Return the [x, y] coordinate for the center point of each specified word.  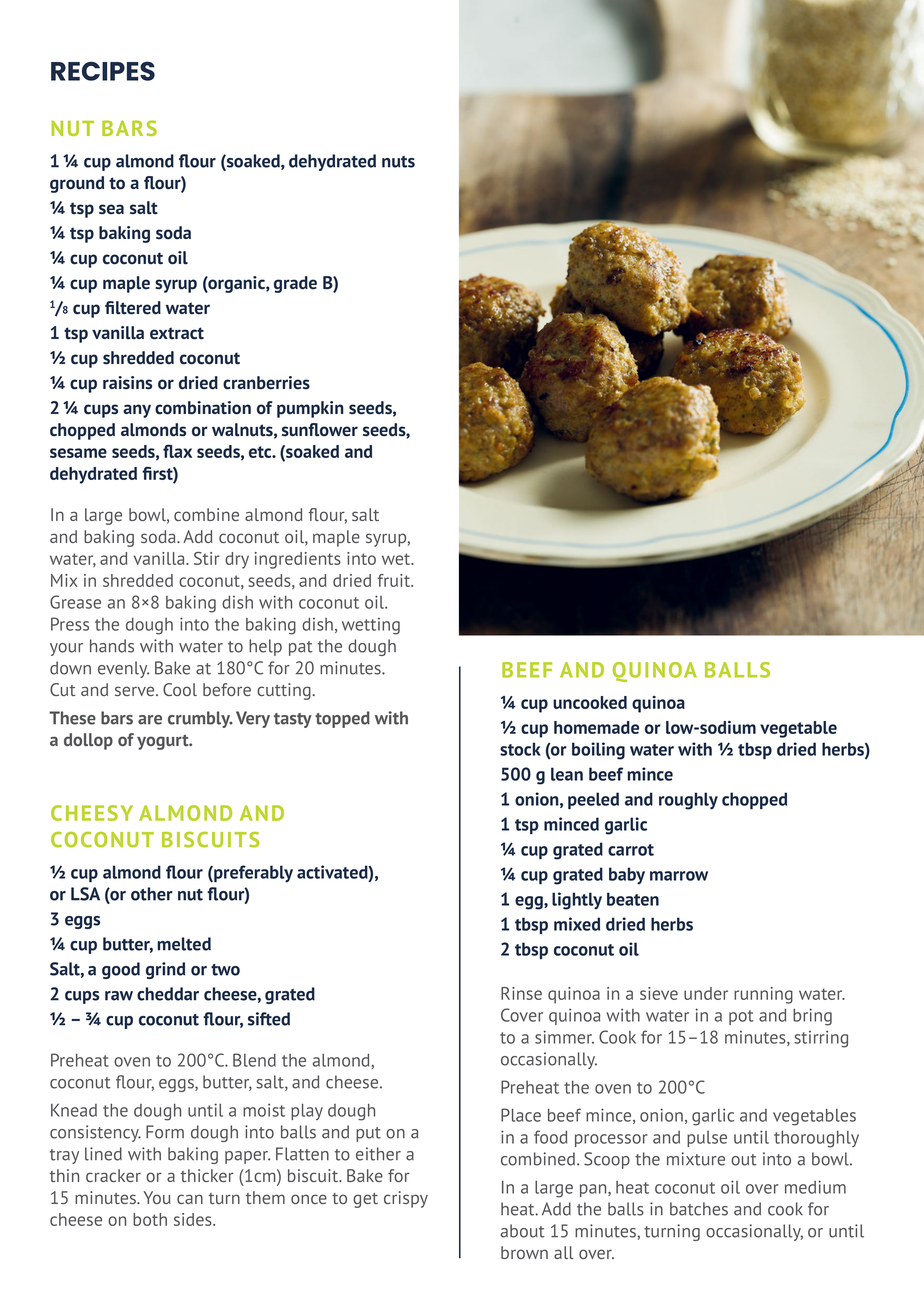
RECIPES [103, 71]
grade [295, 284]
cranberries [266, 383]
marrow [679, 876]
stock [520, 749]
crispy [406, 1199]
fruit [394, 580]
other [152, 894]
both [150, 1219]
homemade [596, 727]
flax [177, 451]
